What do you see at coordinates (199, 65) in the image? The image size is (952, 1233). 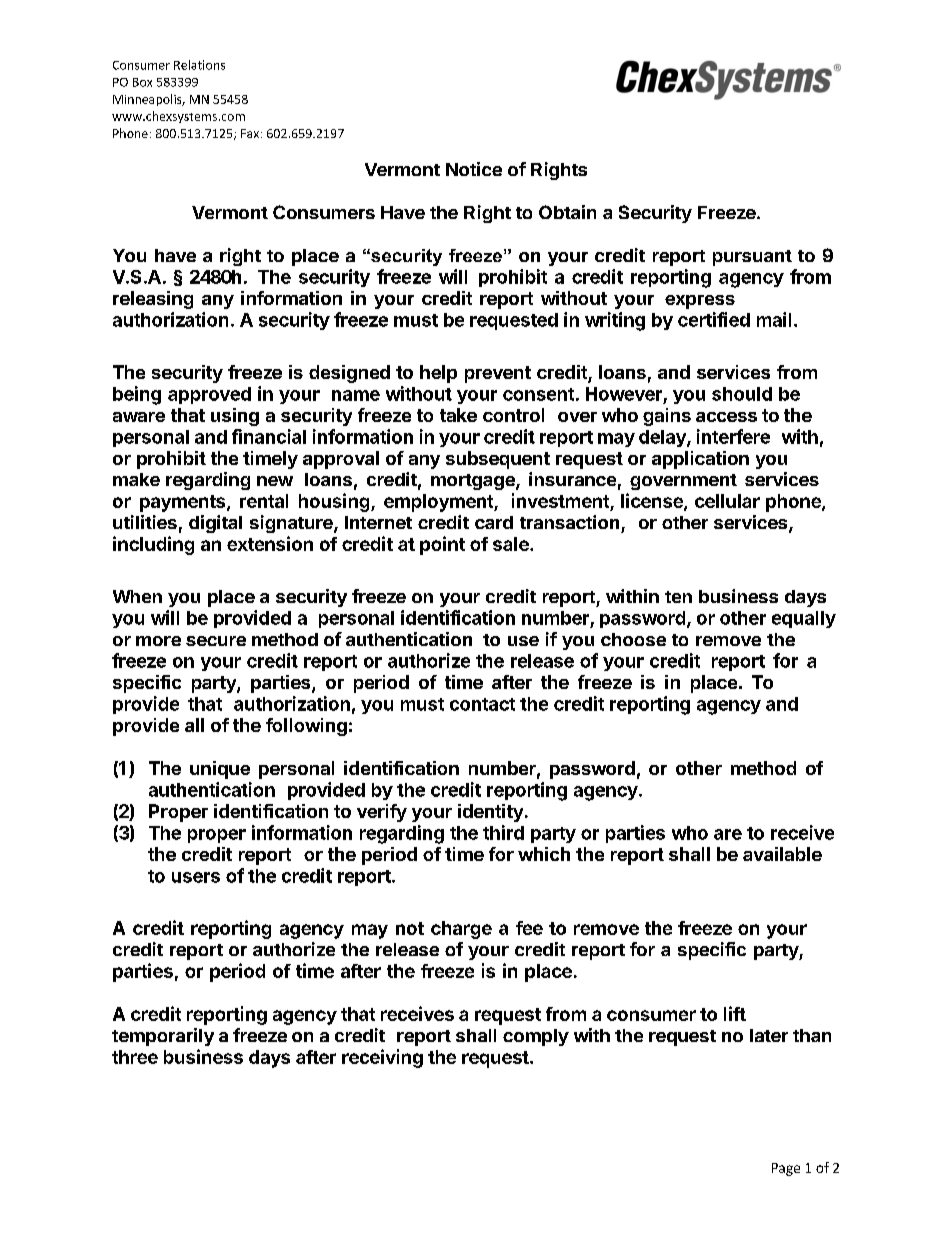 I see `Relations` at bounding box center [199, 65].
